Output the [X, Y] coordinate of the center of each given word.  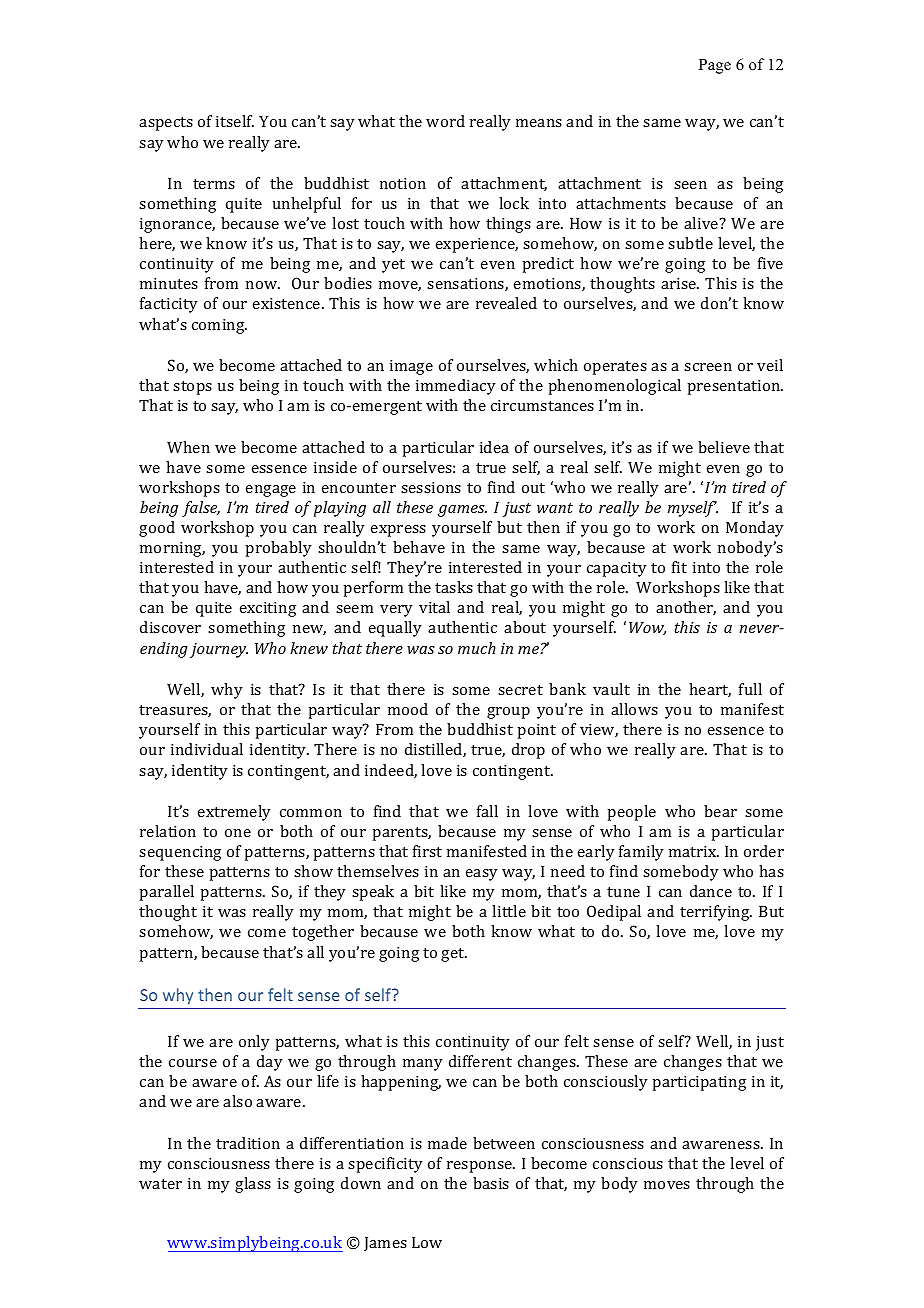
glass [253, 1185]
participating [699, 1083]
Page [715, 66]
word [445, 121]
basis [491, 1183]
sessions [431, 487]
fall [487, 811]
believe [724, 447]
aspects [166, 124]
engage [271, 491]
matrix [694, 851]
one [238, 833]
